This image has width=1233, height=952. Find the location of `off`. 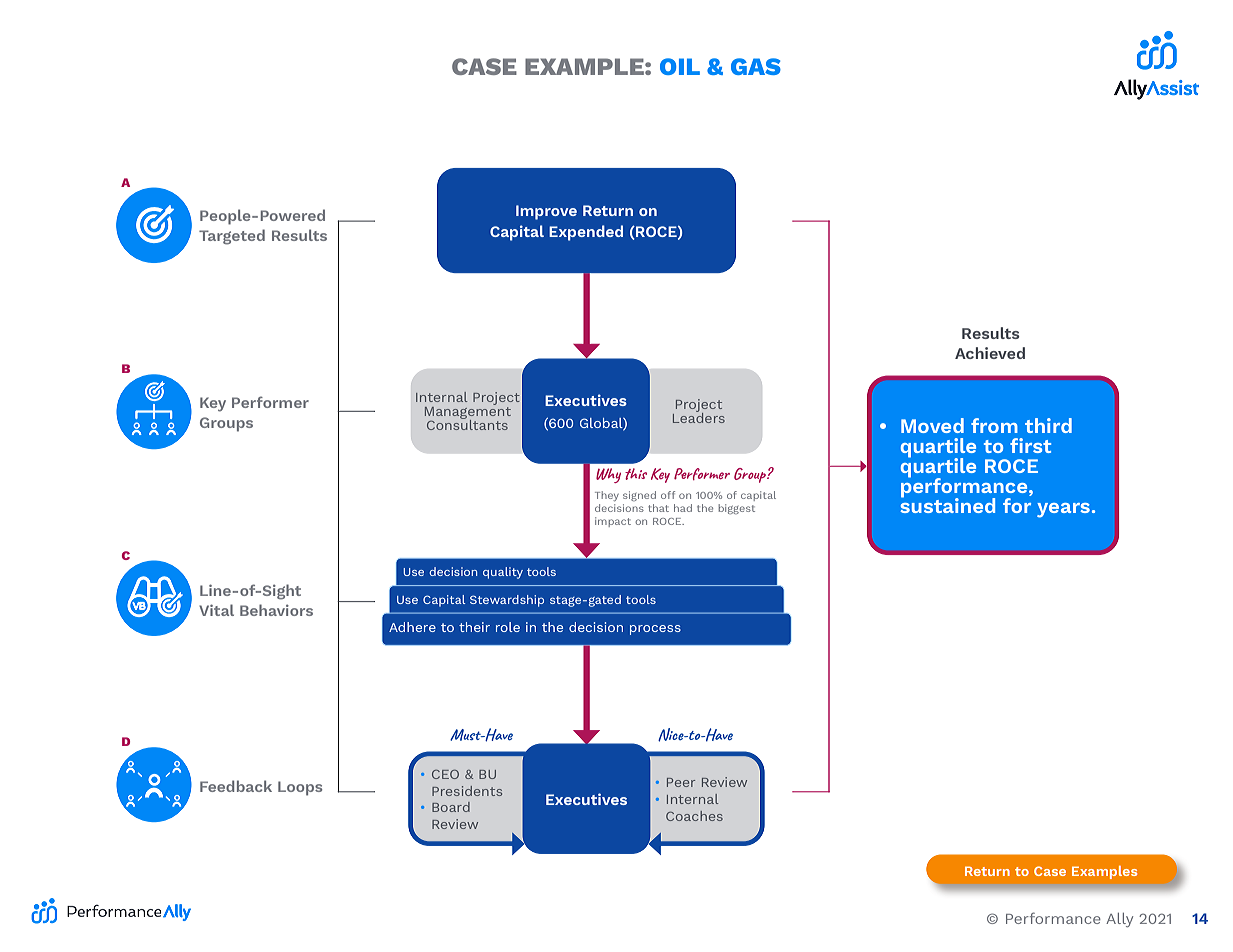

off is located at coordinates (668, 495).
